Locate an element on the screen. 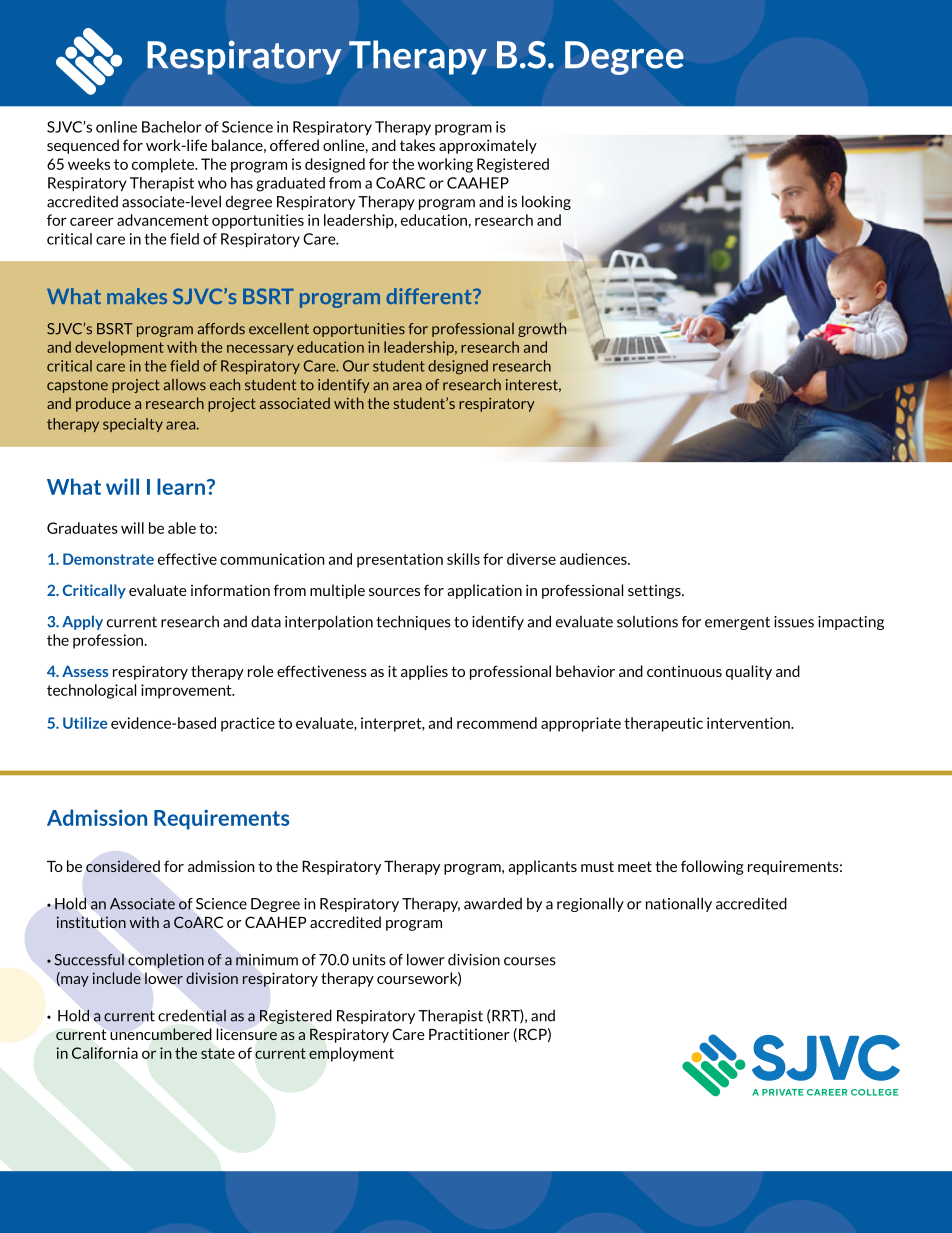  audiences is located at coordinates (594, 559).
